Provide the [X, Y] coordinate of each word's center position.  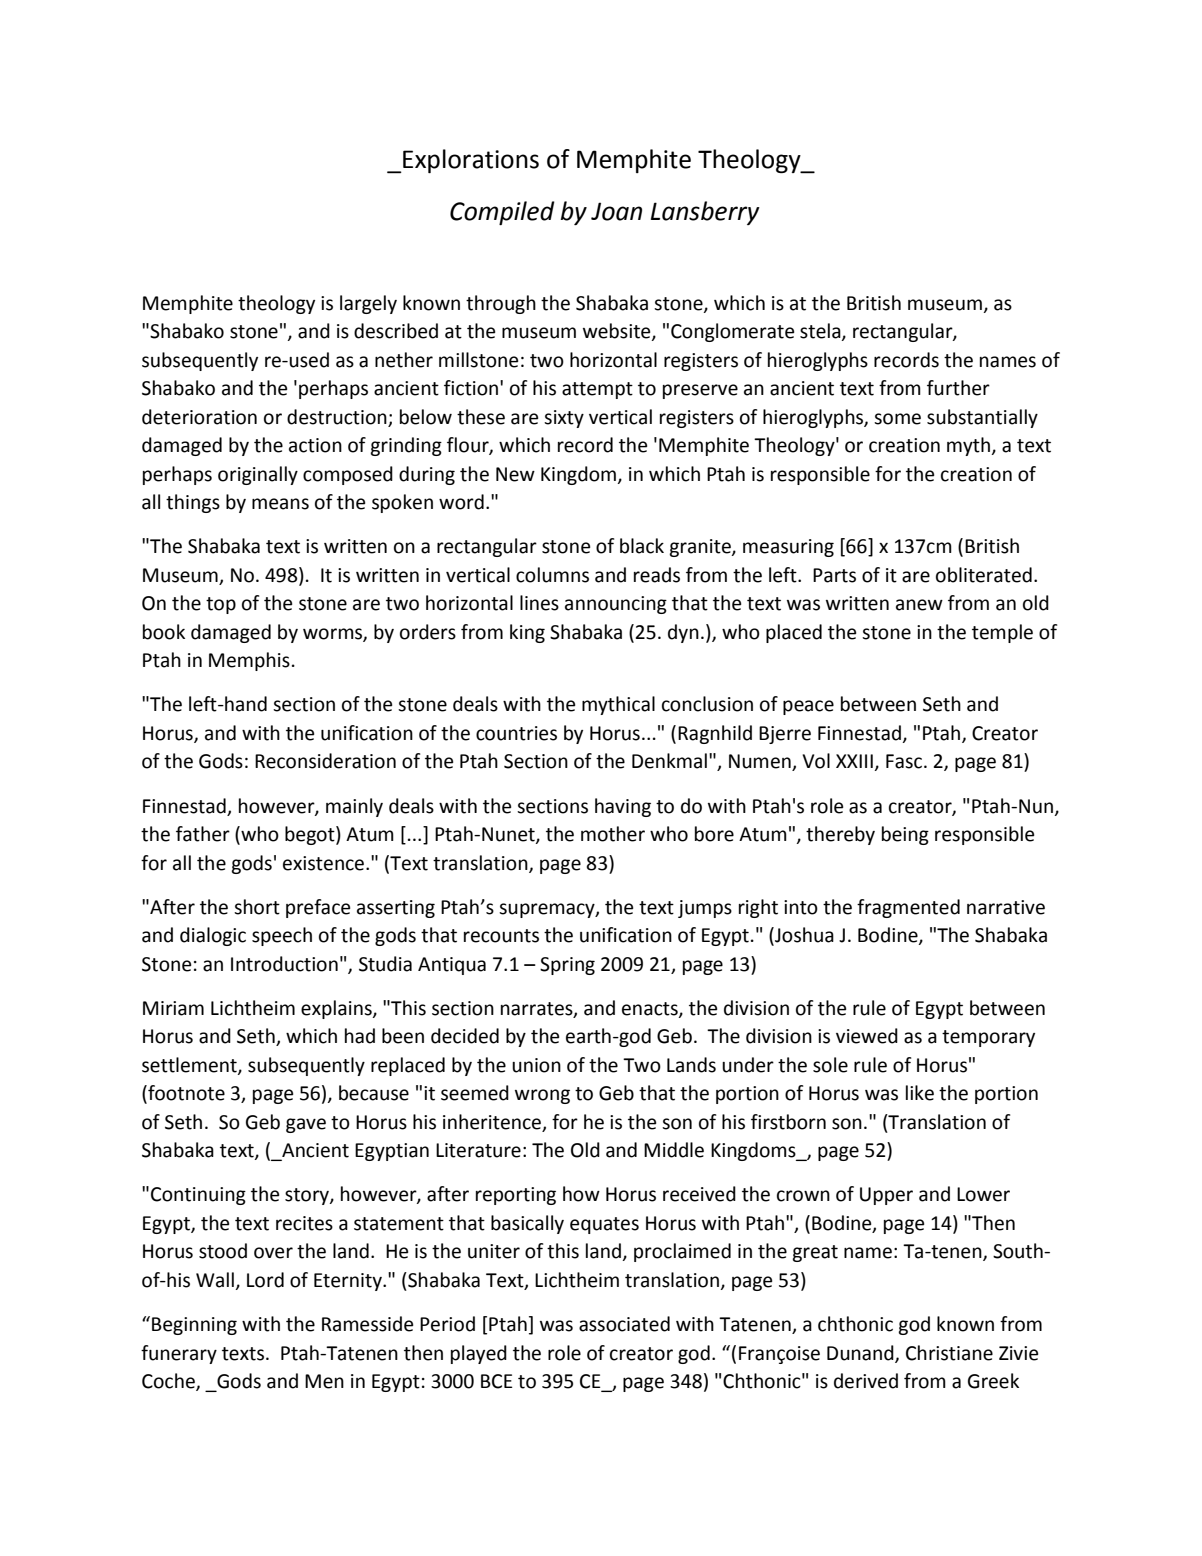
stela [821, 332]
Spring [567, 966]
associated [624, 1324]
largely [368, 304]
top [221, 605]
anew [919, 605]
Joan [616, 211]
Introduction [284, 964]
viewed [867, 1036]
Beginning [194, 1326]
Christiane [949, 1353]
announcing [616, 605]
